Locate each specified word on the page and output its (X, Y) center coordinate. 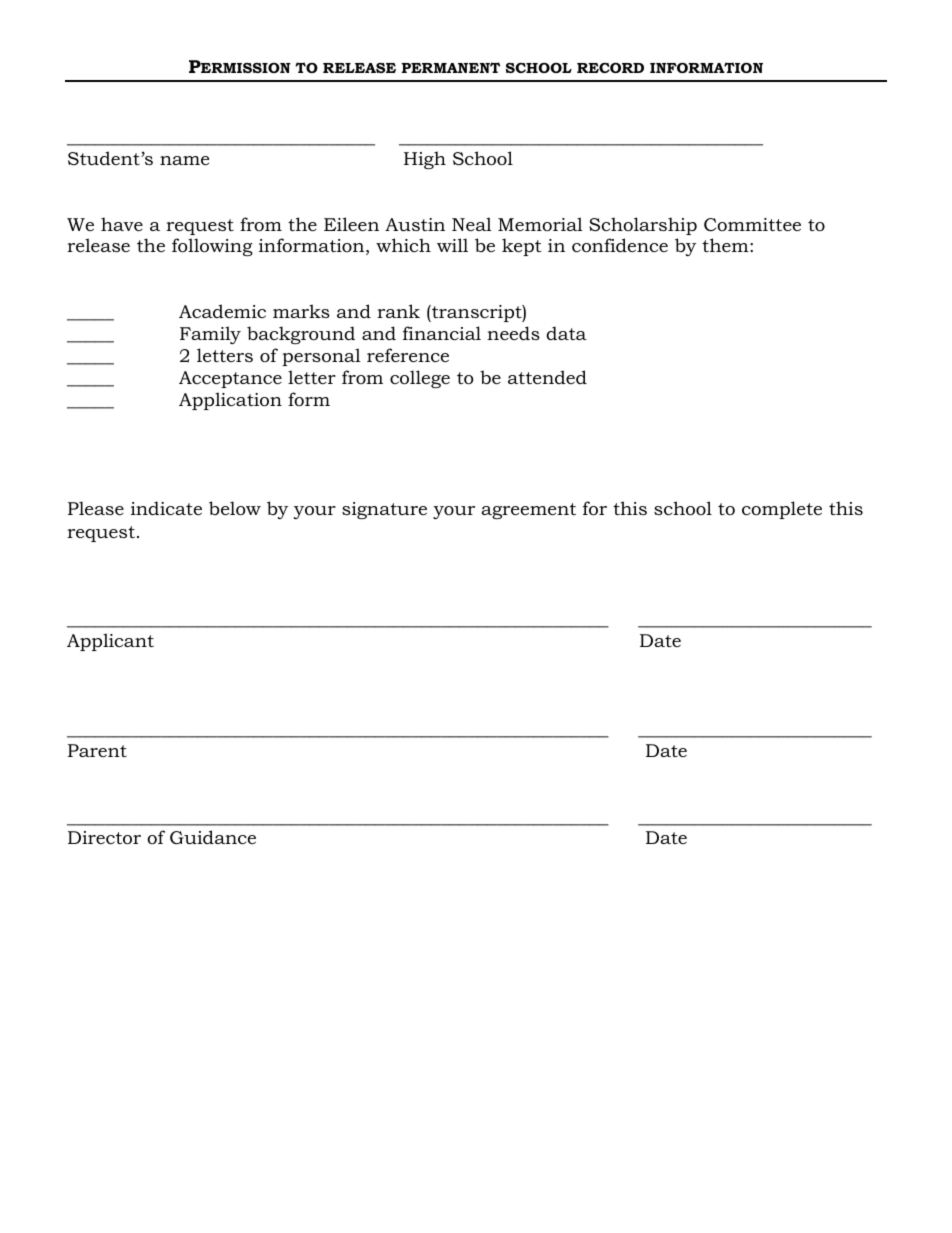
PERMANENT (451, 67)
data (566, 333)
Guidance (213, 837)
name (184, 160)
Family (210, 335)
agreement (528, 511)
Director (104, 838)
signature (384, 510)
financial (442, 333)
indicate (166, 508)
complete (782, 510)
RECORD (610, 67)
